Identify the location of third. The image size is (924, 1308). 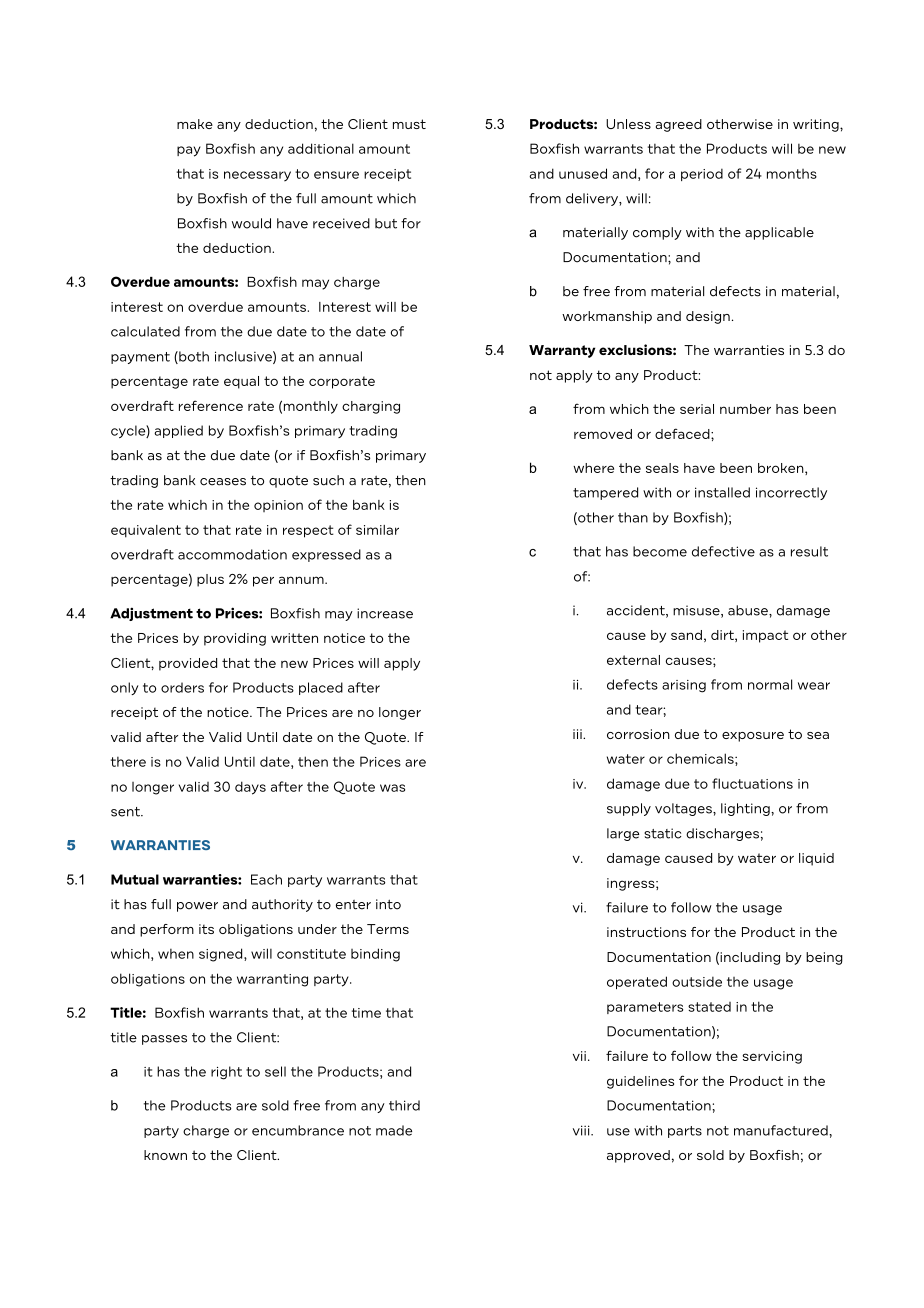
(404, 1105).
